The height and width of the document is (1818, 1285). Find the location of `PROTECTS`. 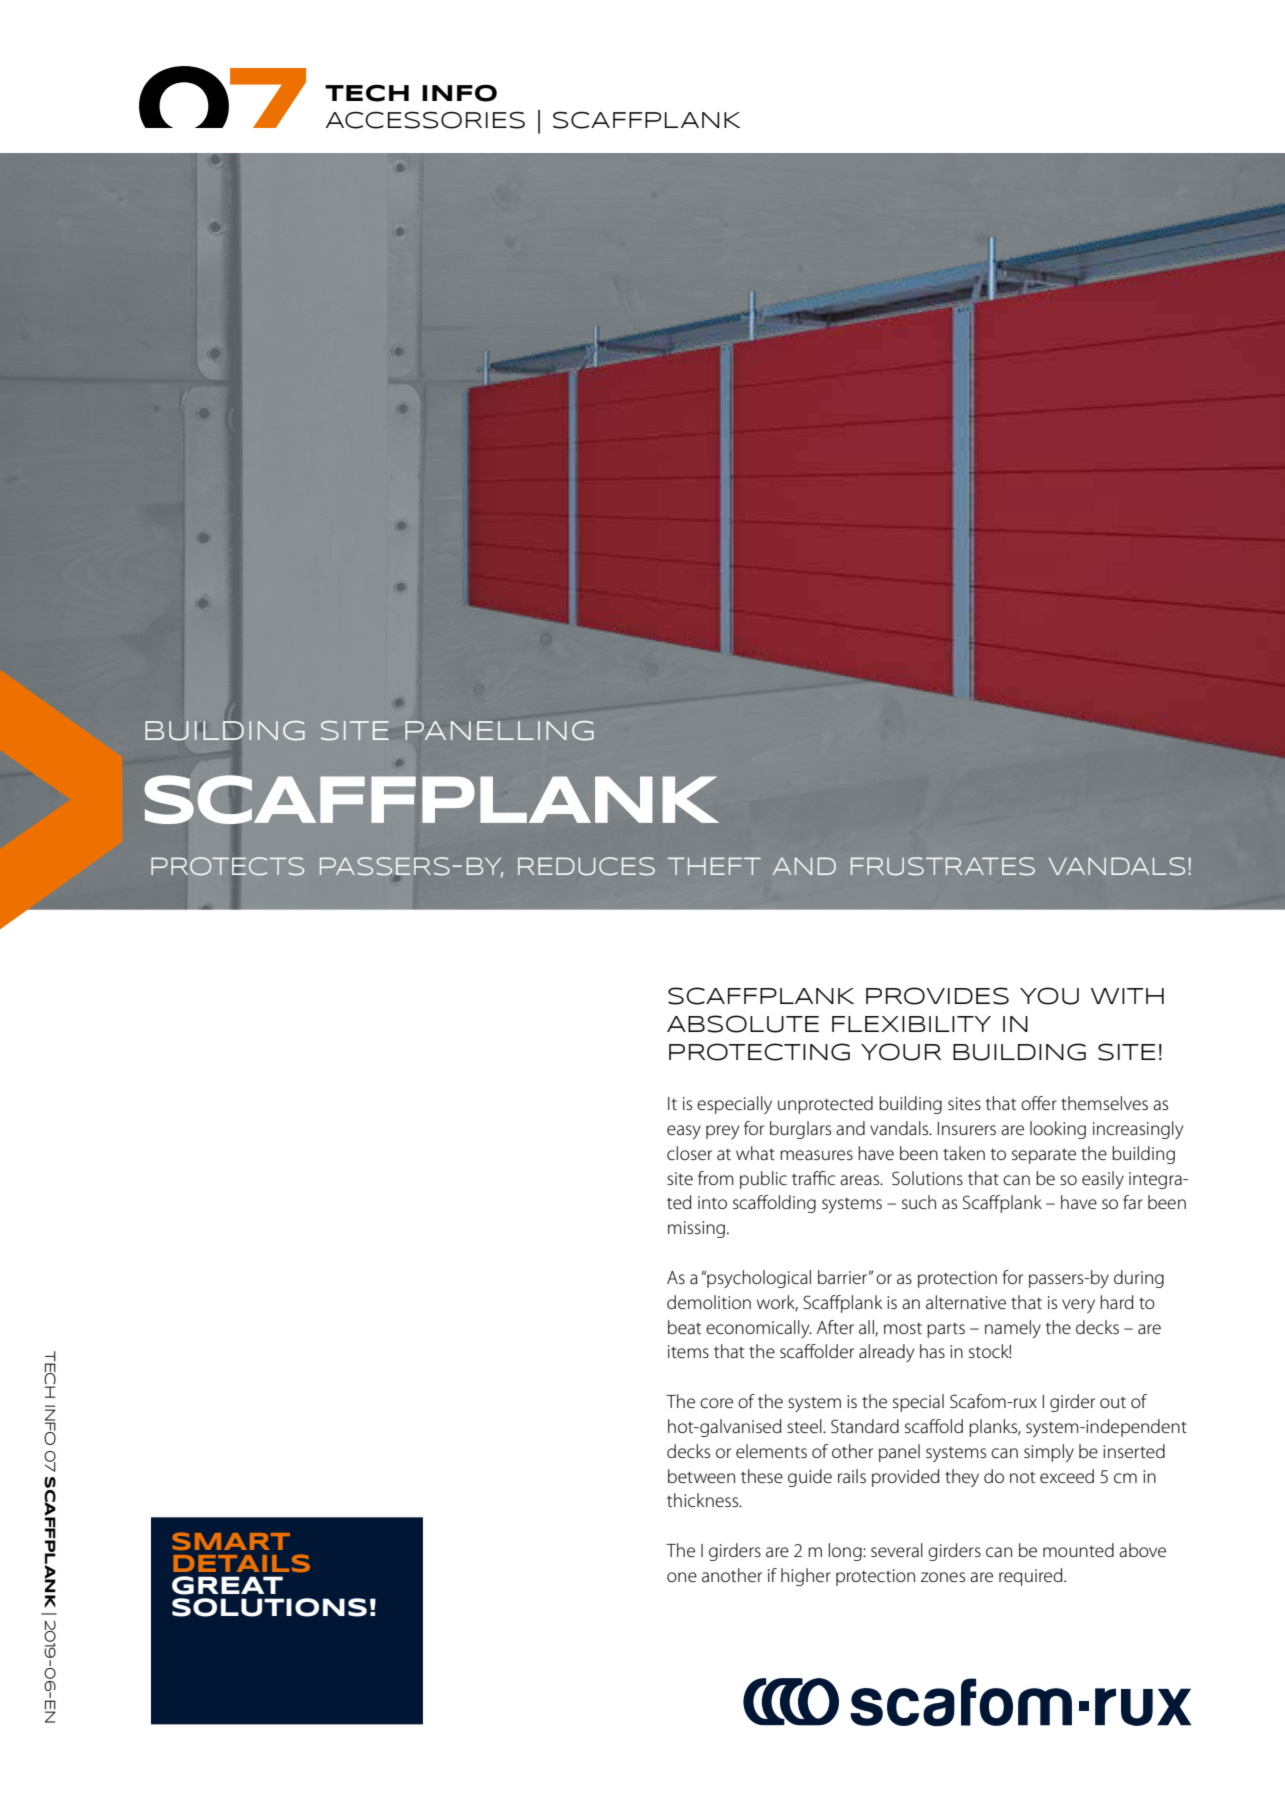

PROTECTS is located at coordinates (227, 866).
